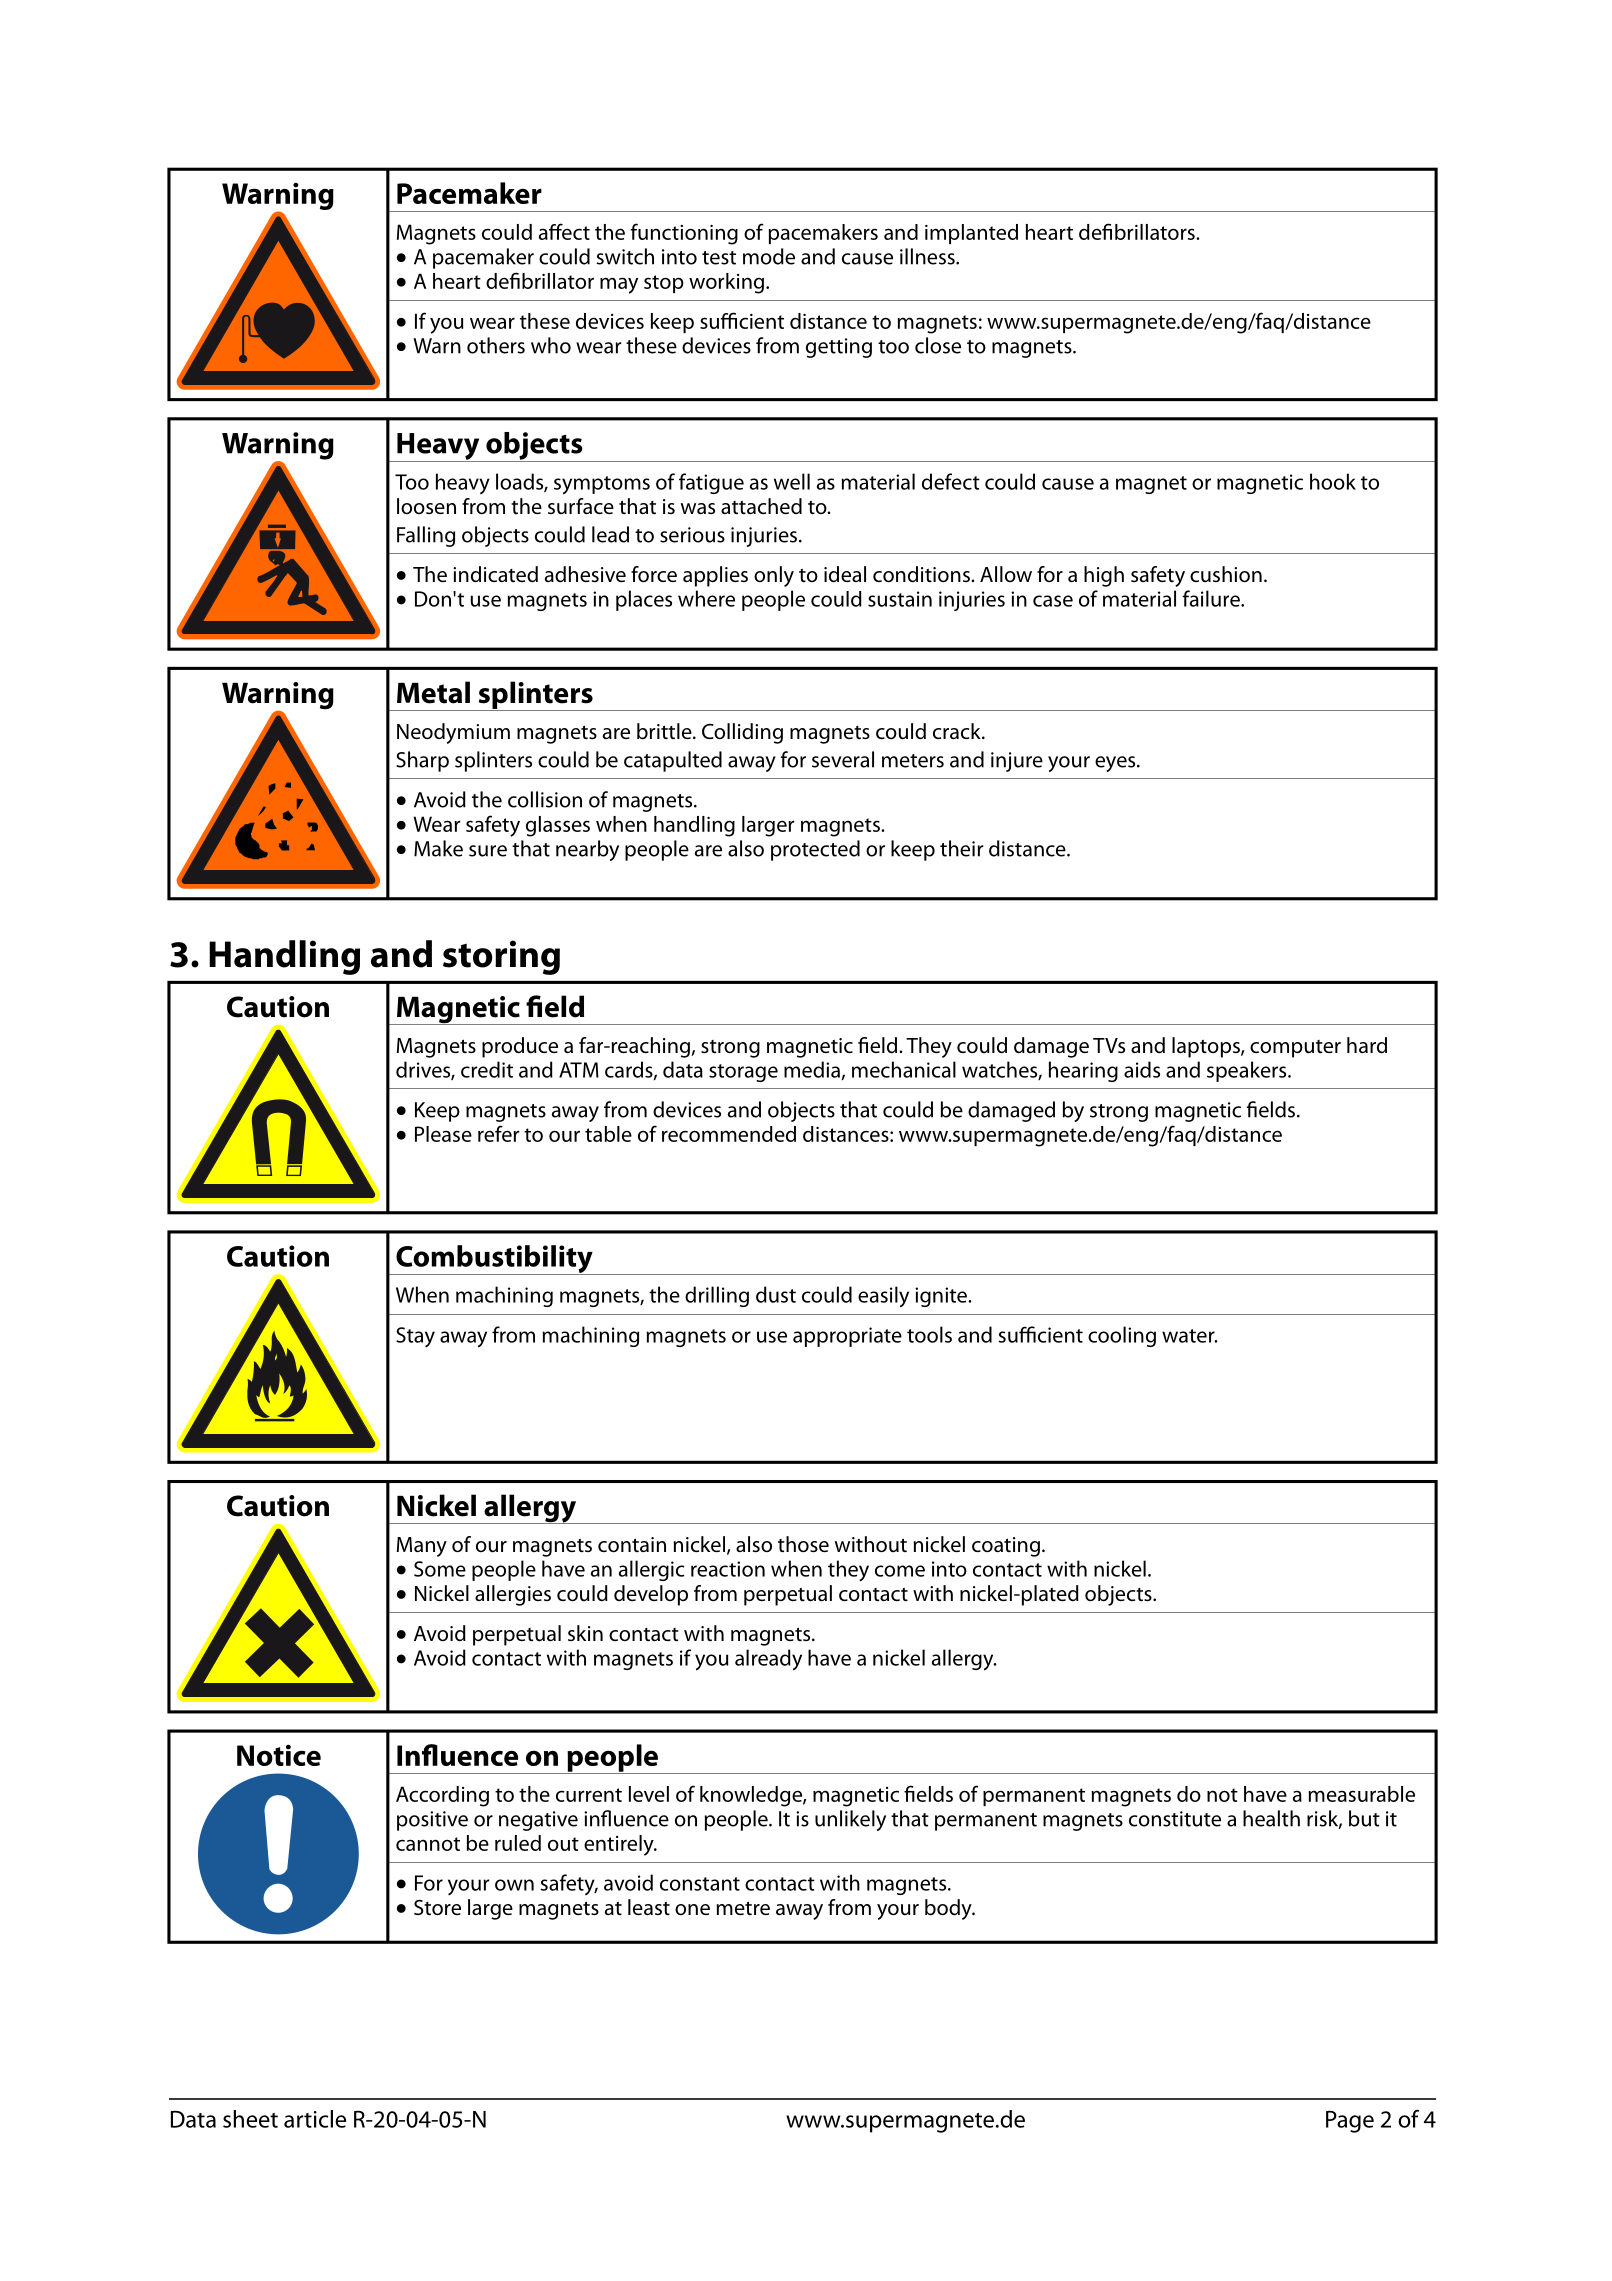 The height and width of the screenshot is (2281, 1612). What do you see at coordinates (488, 851) in the screenshot?
I see `sure` at bounding box center [488, 851].
